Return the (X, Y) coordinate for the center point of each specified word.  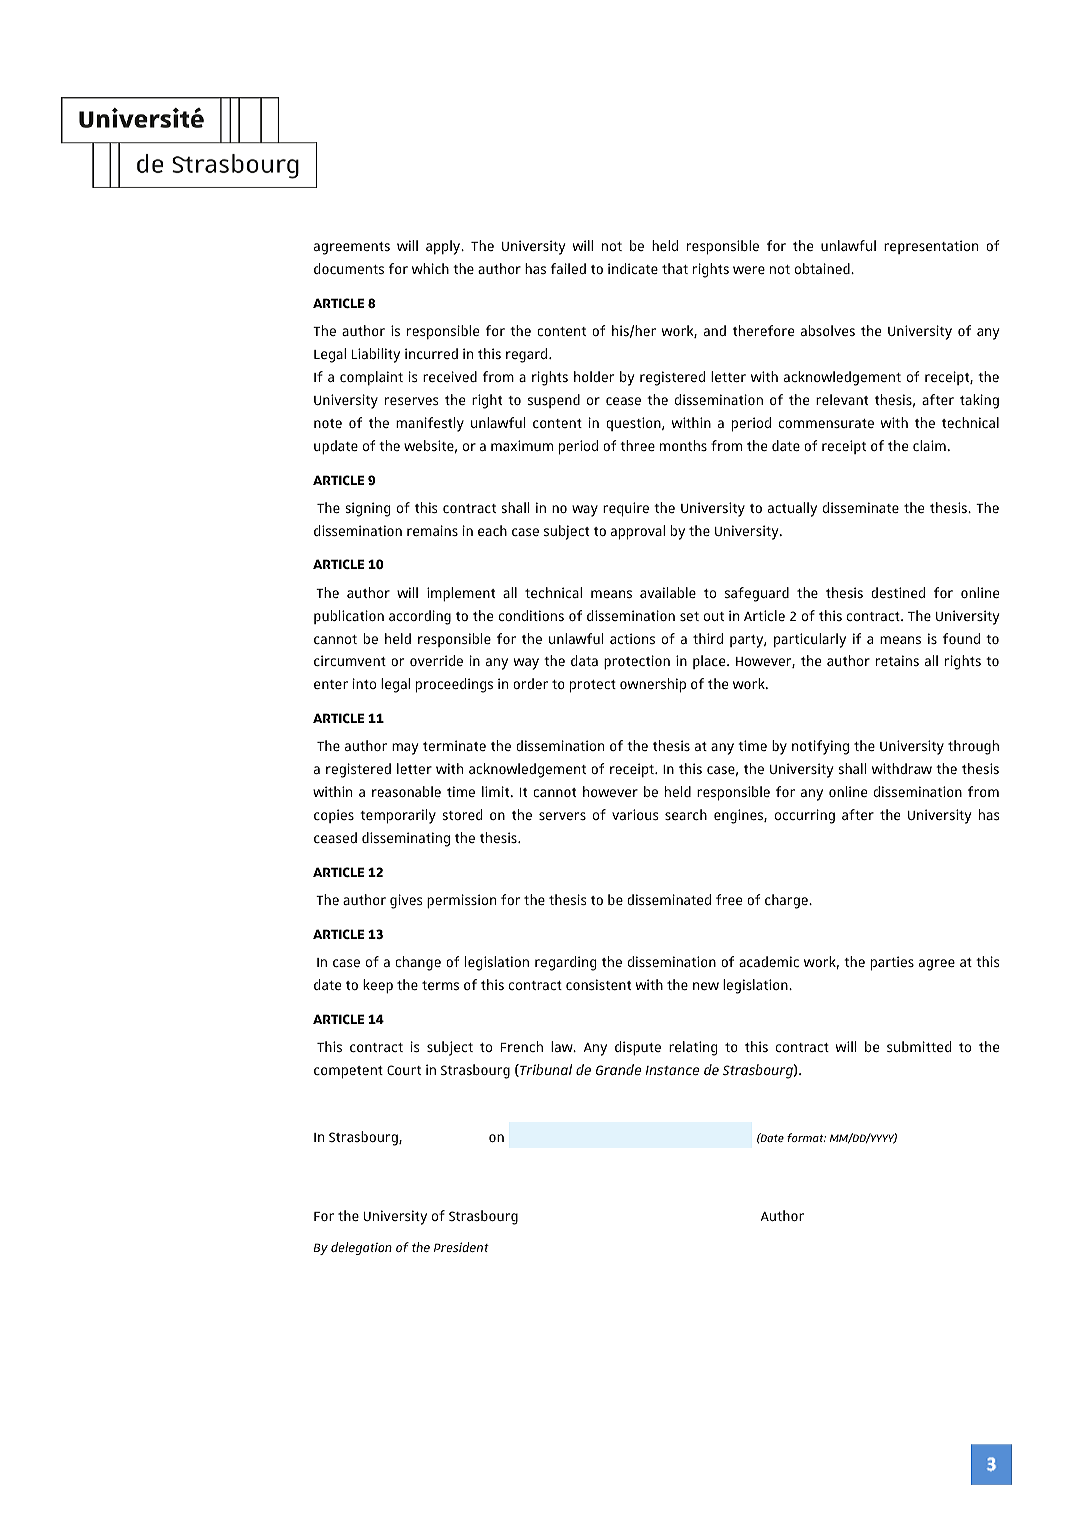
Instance (672, 1070)
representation (931, 247)
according (420, 617)
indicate (633, 268)
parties (892, 963)
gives (406, 901)
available (668, 592)
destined (898, 592)
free (729, 899)
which (430, 268)
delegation (361, 1248)
